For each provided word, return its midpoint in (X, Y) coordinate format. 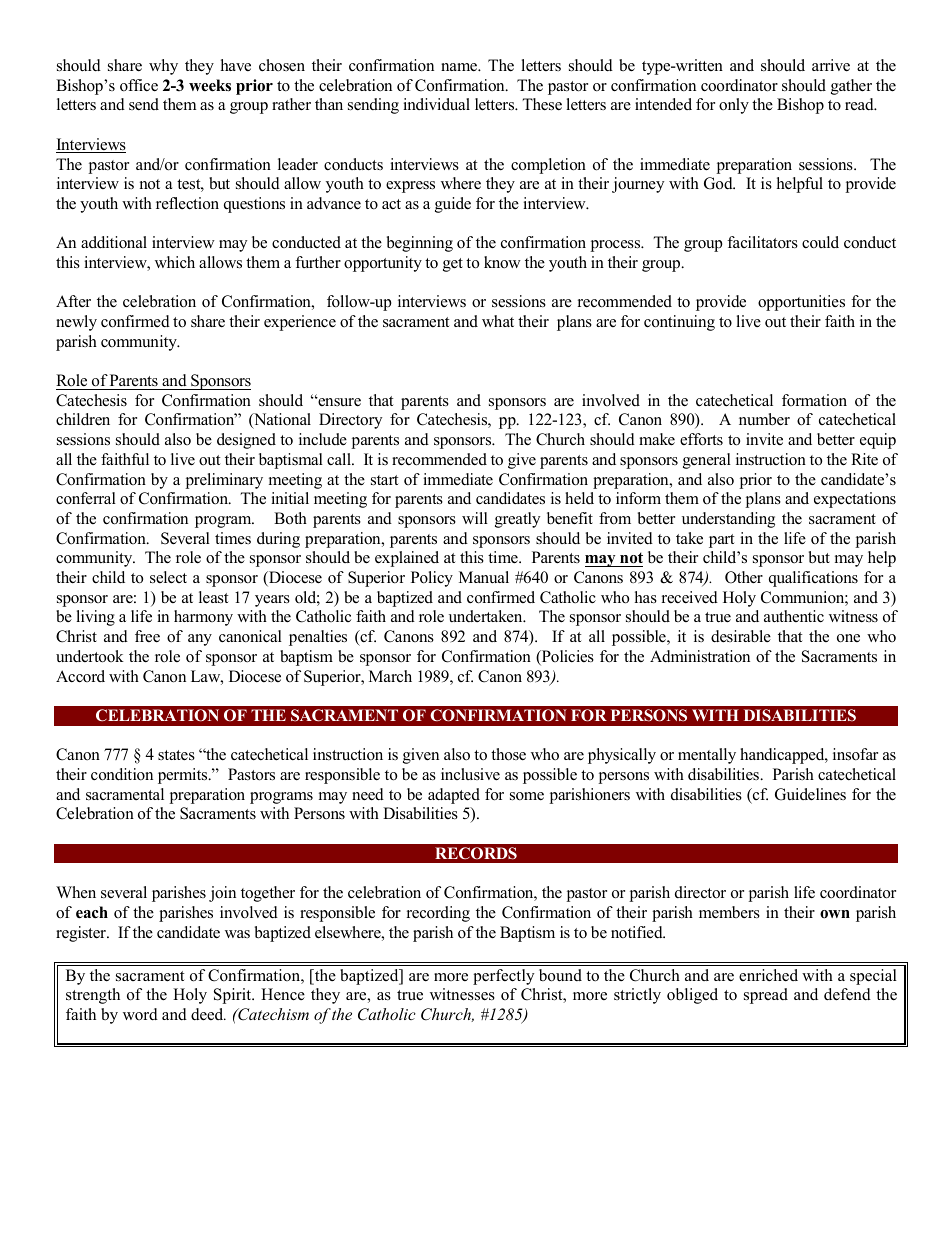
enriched (768, 975)
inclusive (470, 774)
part (721, 541)
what (498, 321)
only (734, 106)
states (176, 755)
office (139, 85)
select (168, 577)
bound (560, 975)
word (140, 1014)
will (475, 518)
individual (436, 104)
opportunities (801, 303)
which (175, 262)
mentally (707, 756)
